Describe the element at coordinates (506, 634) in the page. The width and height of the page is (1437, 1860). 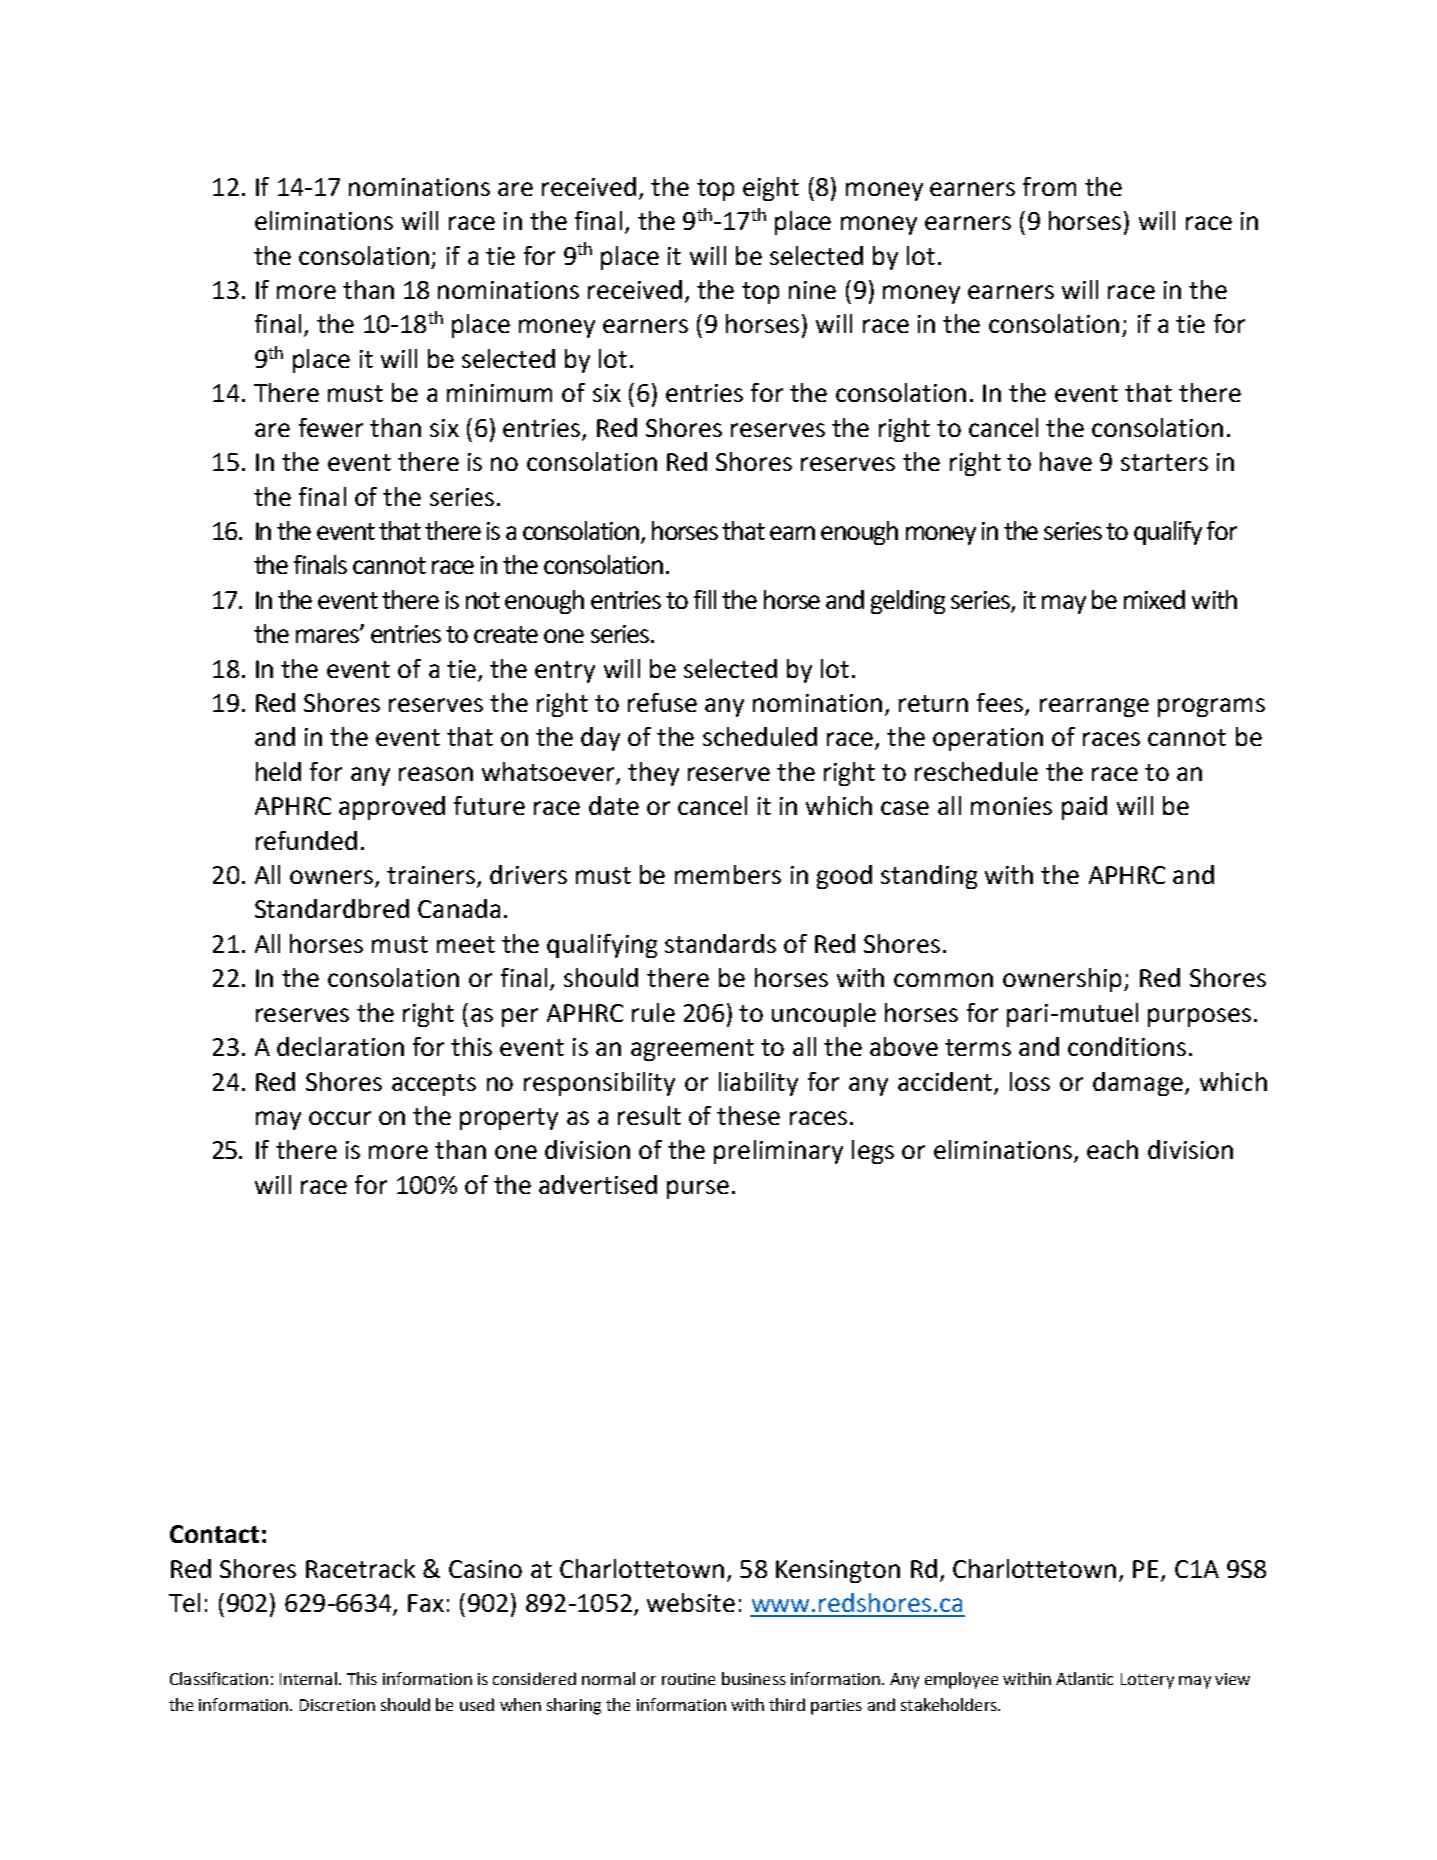
I see `create` at that location.
